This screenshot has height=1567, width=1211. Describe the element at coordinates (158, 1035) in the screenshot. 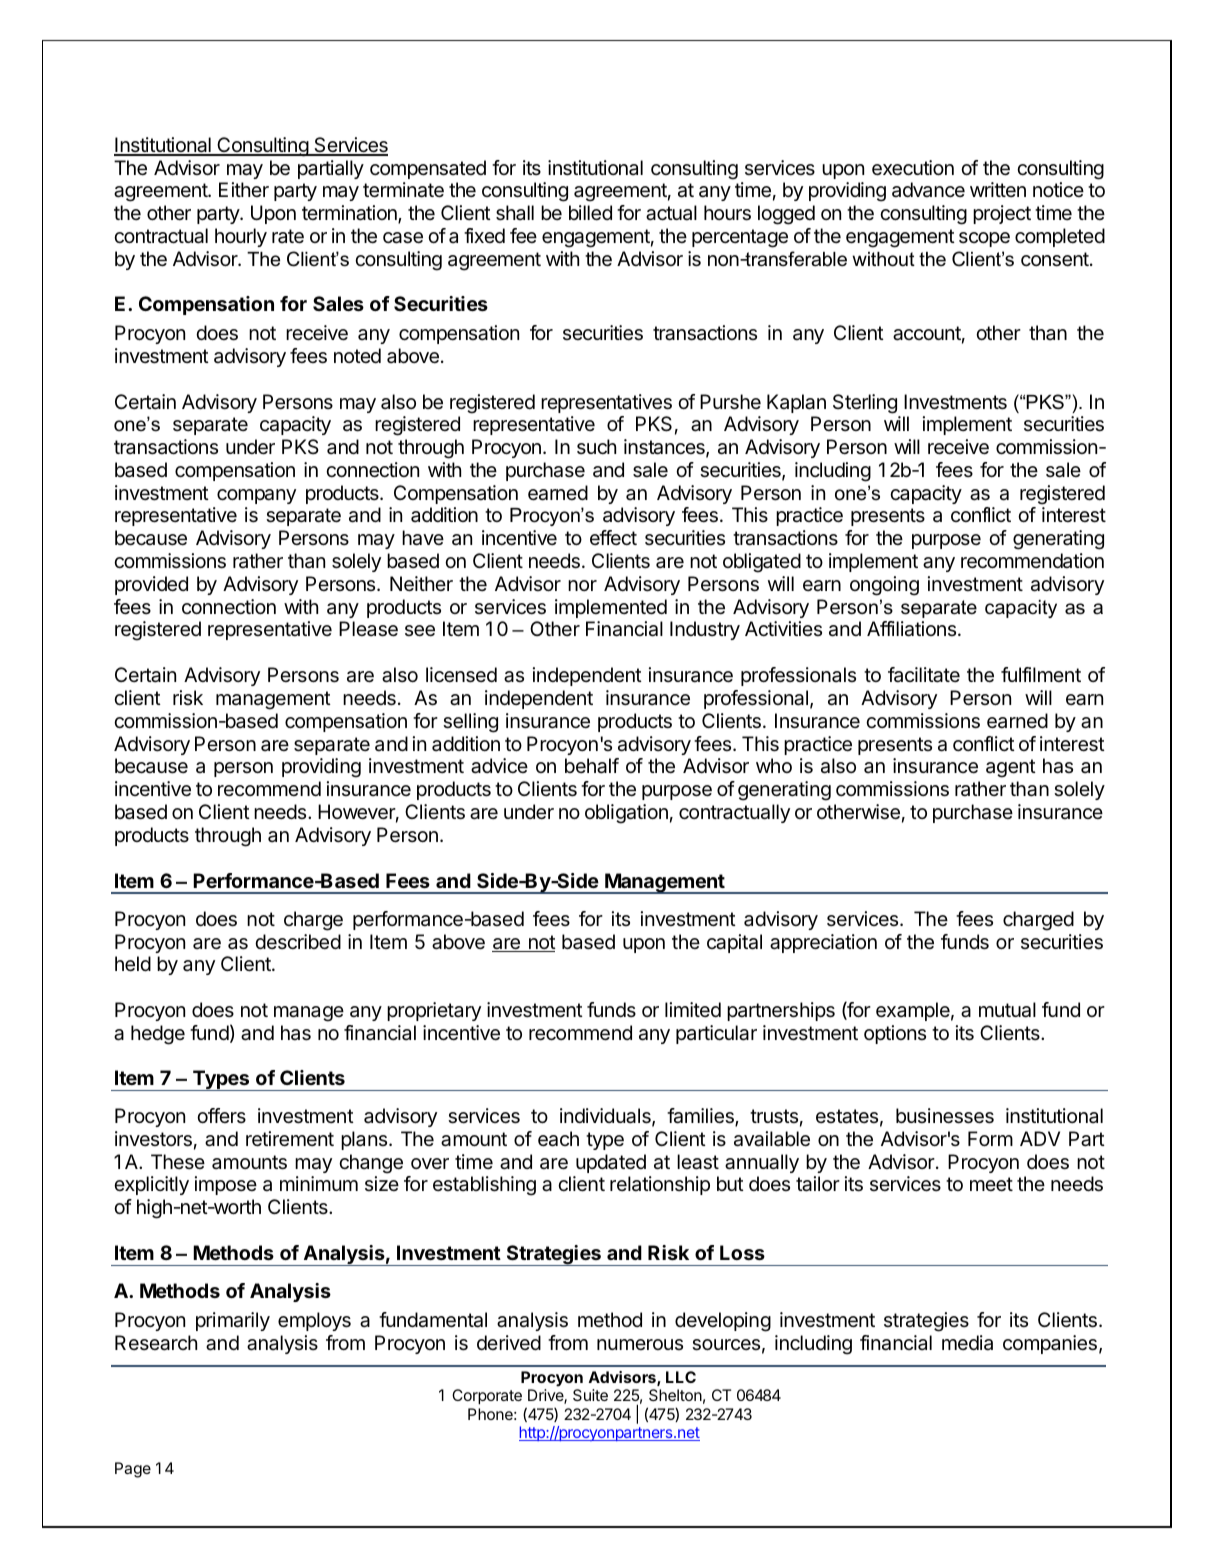

I see `hedge` at that location.
